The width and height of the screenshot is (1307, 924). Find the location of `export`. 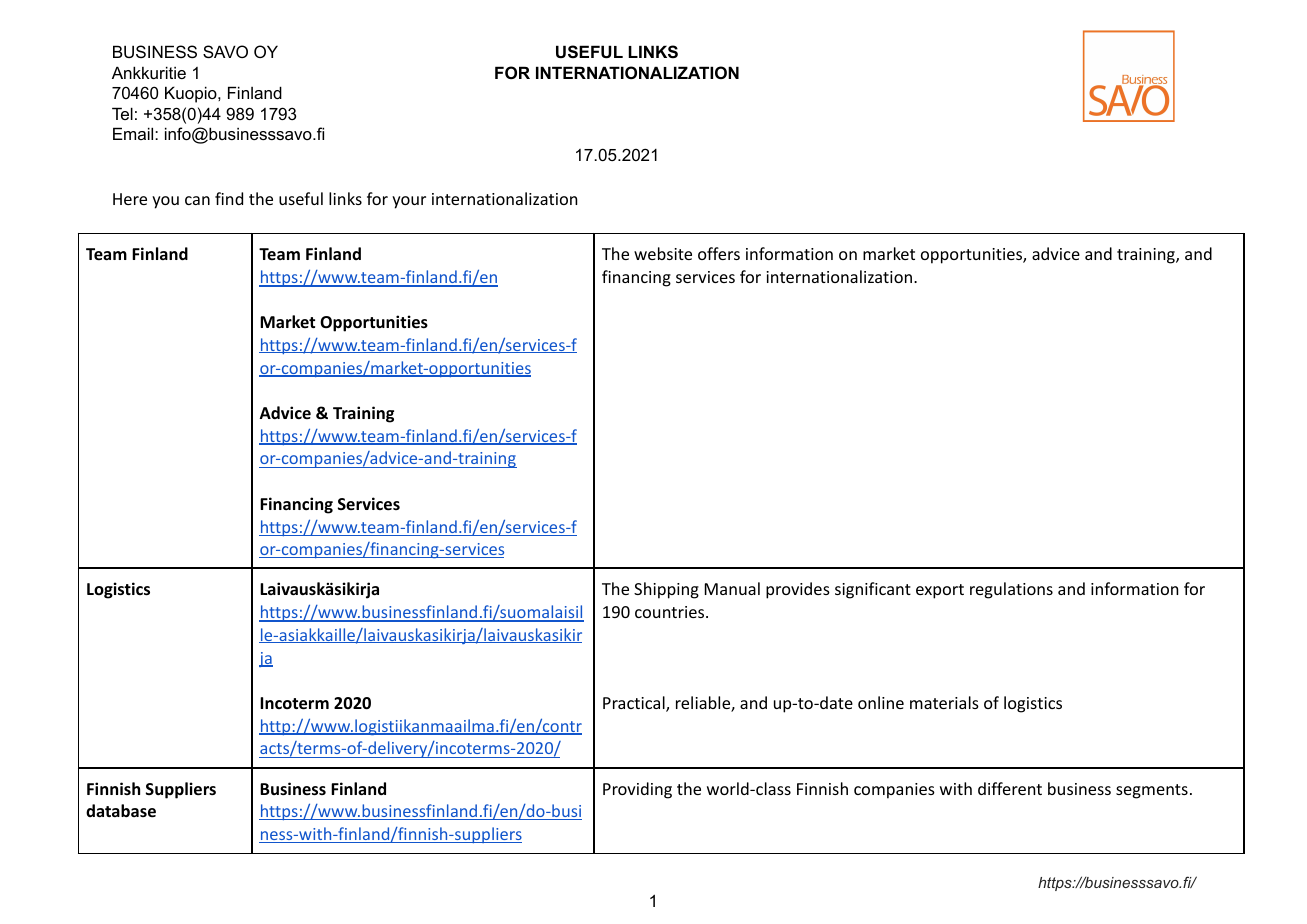

export is located at coordinates (940, 591).
